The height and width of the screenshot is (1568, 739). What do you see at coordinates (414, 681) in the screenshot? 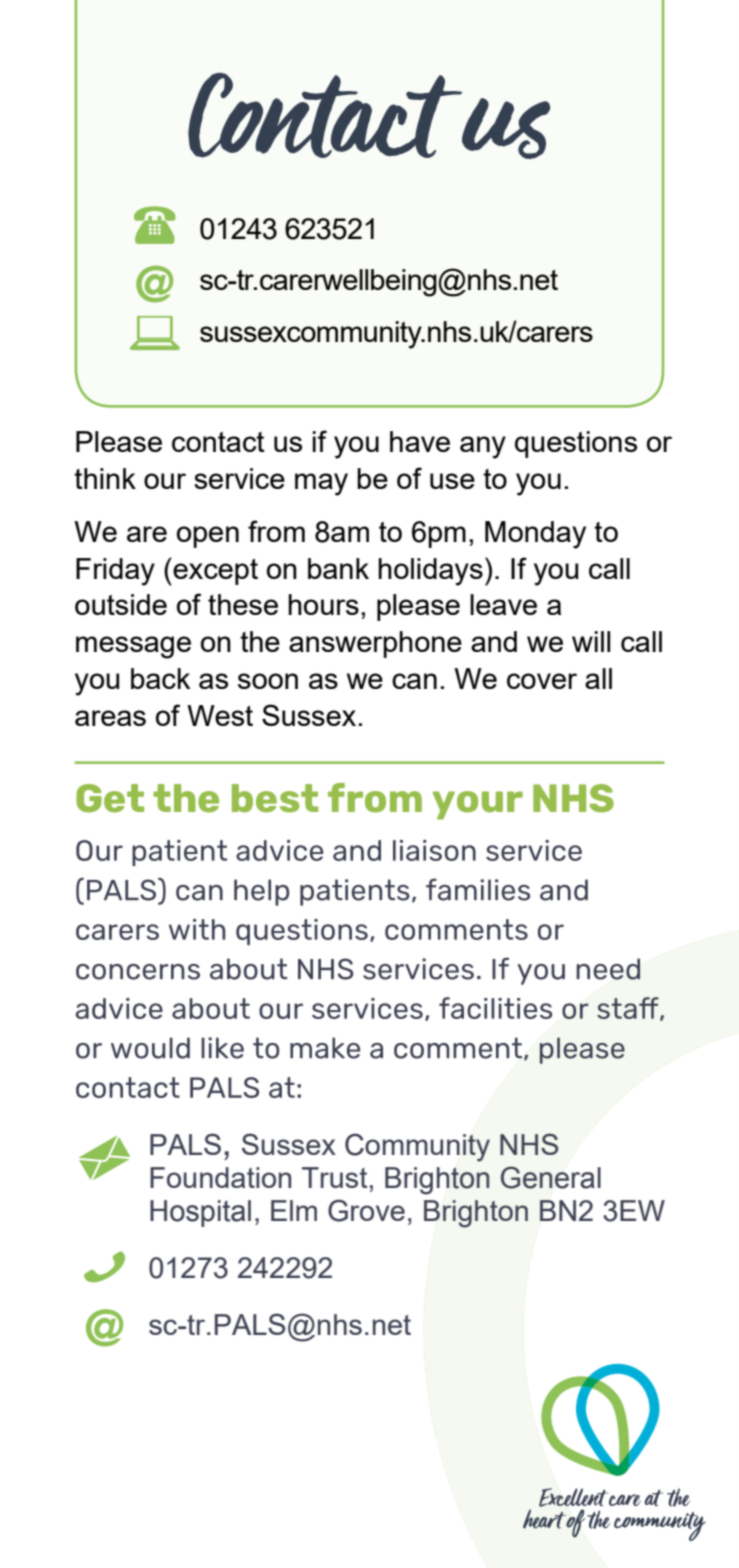
I see `can` at bounding box center [414, 681].
